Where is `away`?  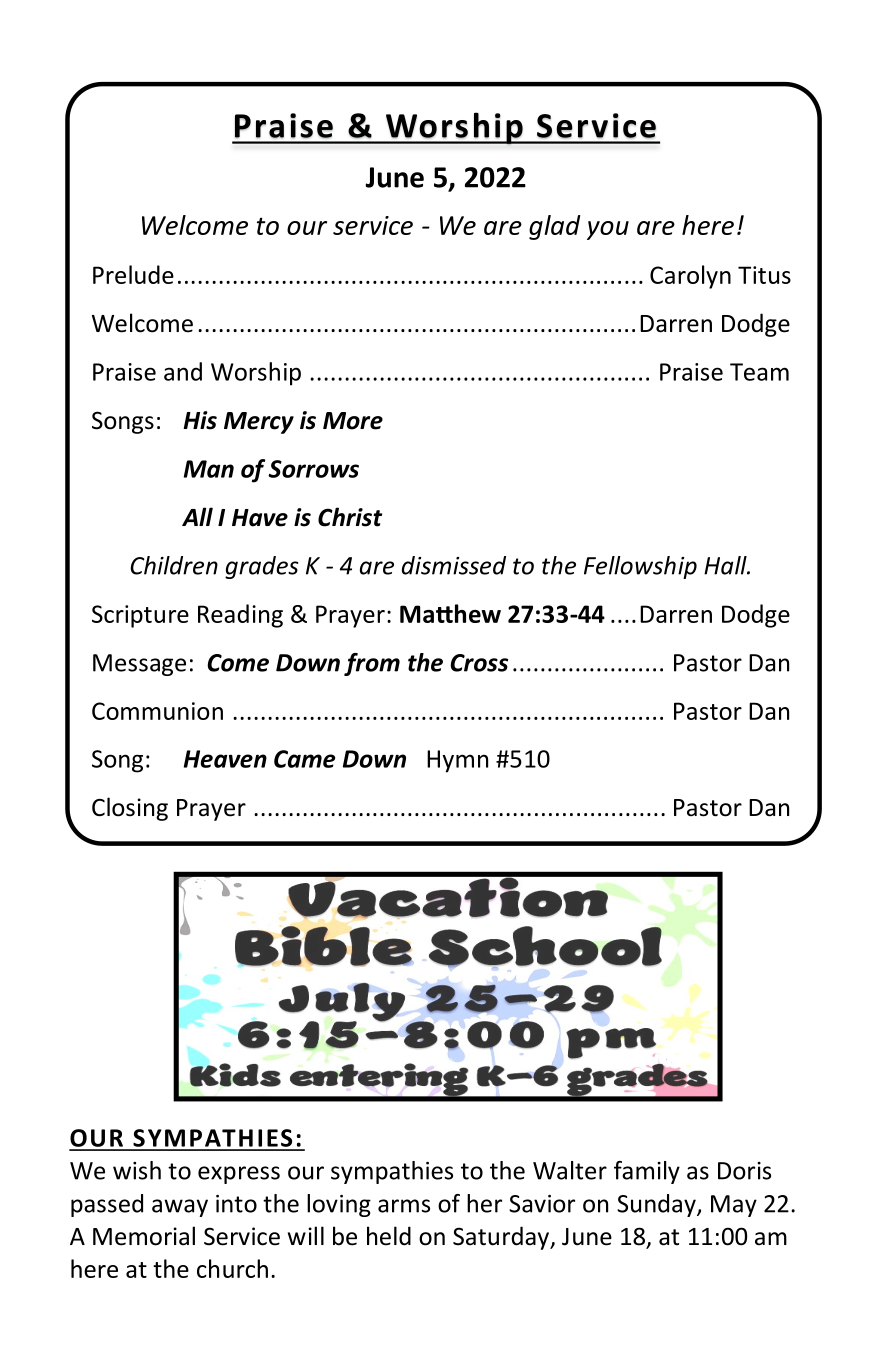
away is located at coordinates (180, 1208).
